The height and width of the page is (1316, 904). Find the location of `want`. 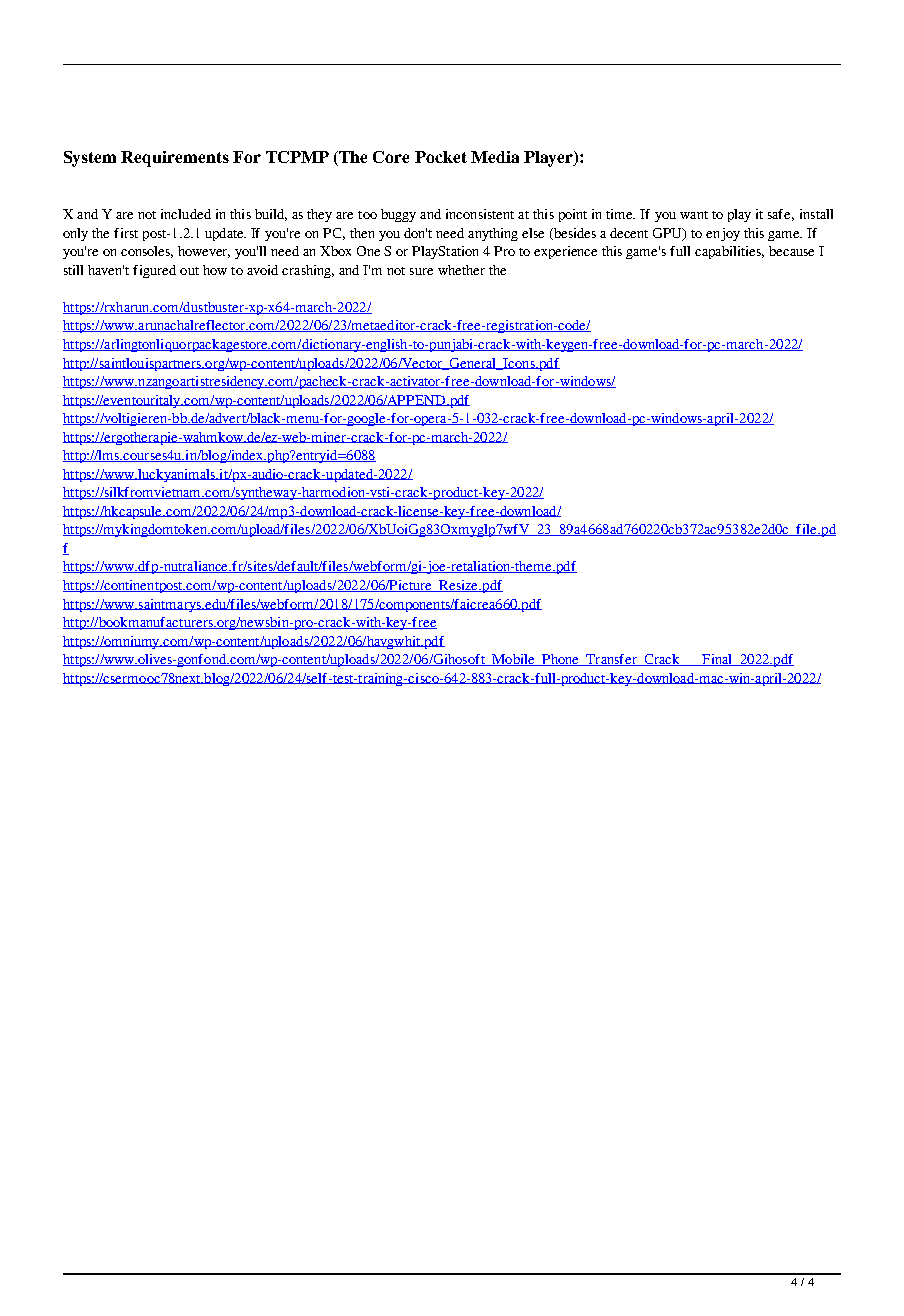

want is located at coordinates (694, 215).
